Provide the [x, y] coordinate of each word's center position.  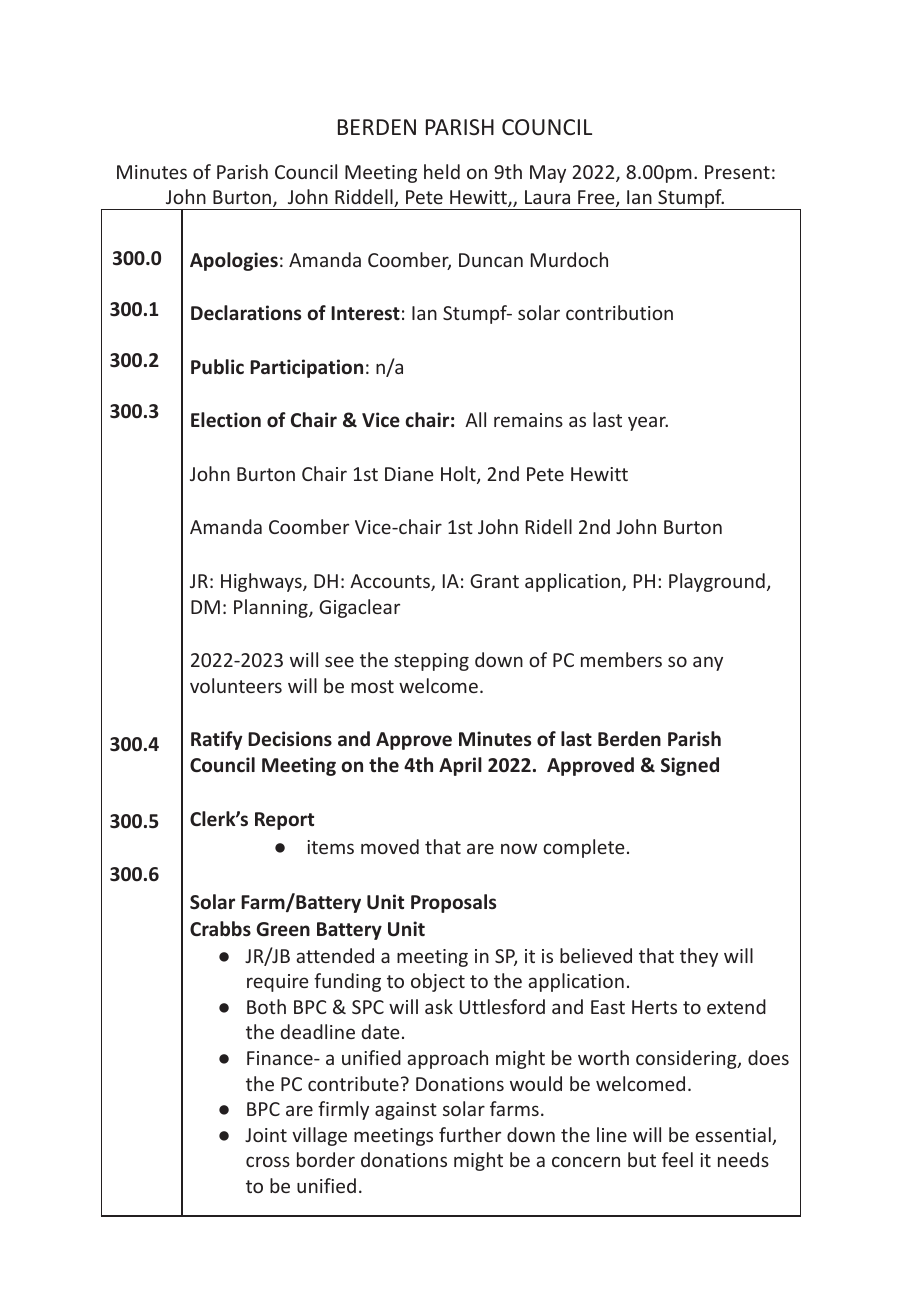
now [519, 848]
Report [284, 821]
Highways [262, 582]
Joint [266, 1135]
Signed [690, 766]
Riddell [365, 198]
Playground [717, 582]
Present [737, 172]
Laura [547, 197]
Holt [459, 475]
